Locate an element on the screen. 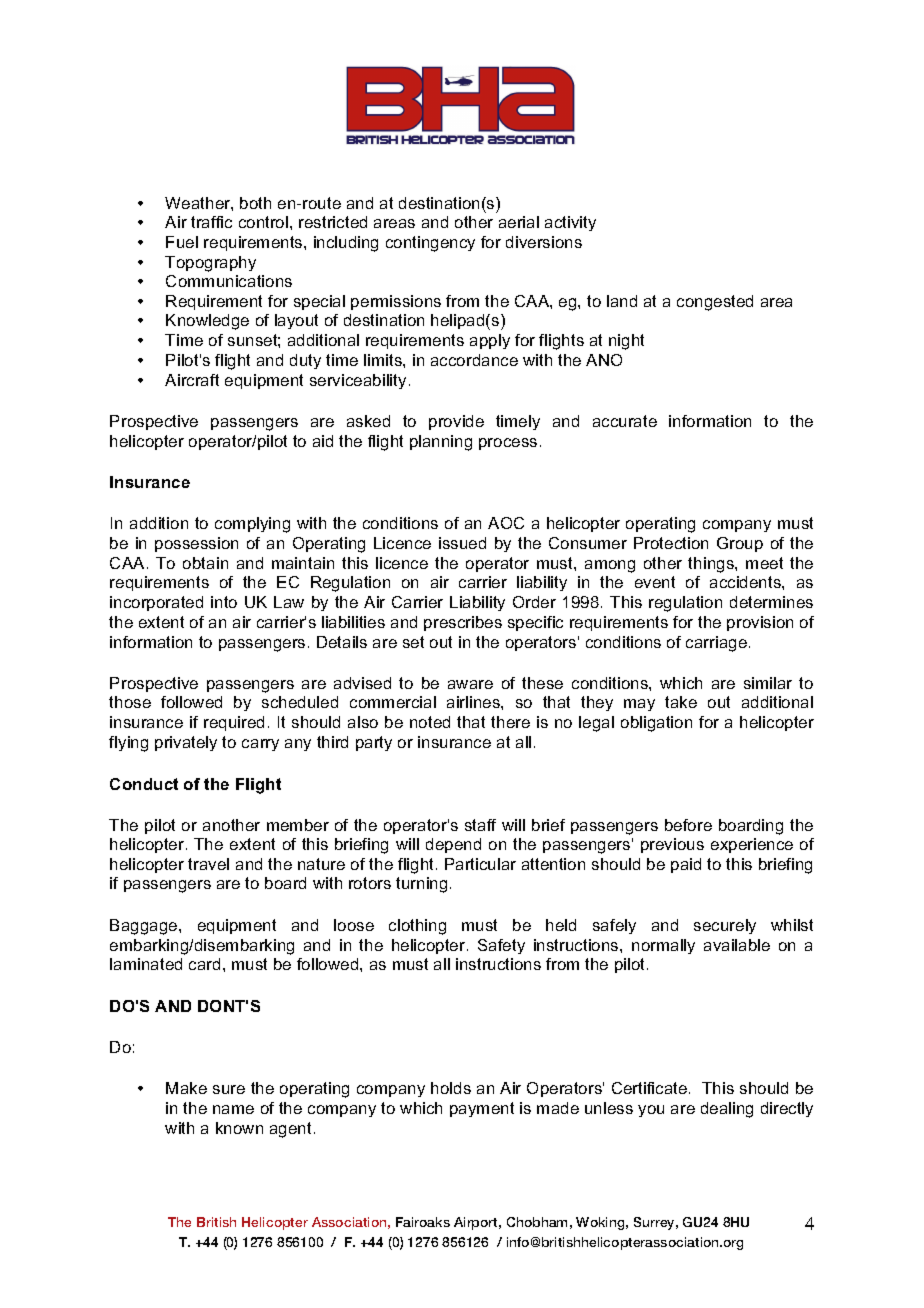 This screenshot has width=924, height=1308. congested is located at coordinates (715, 303).
